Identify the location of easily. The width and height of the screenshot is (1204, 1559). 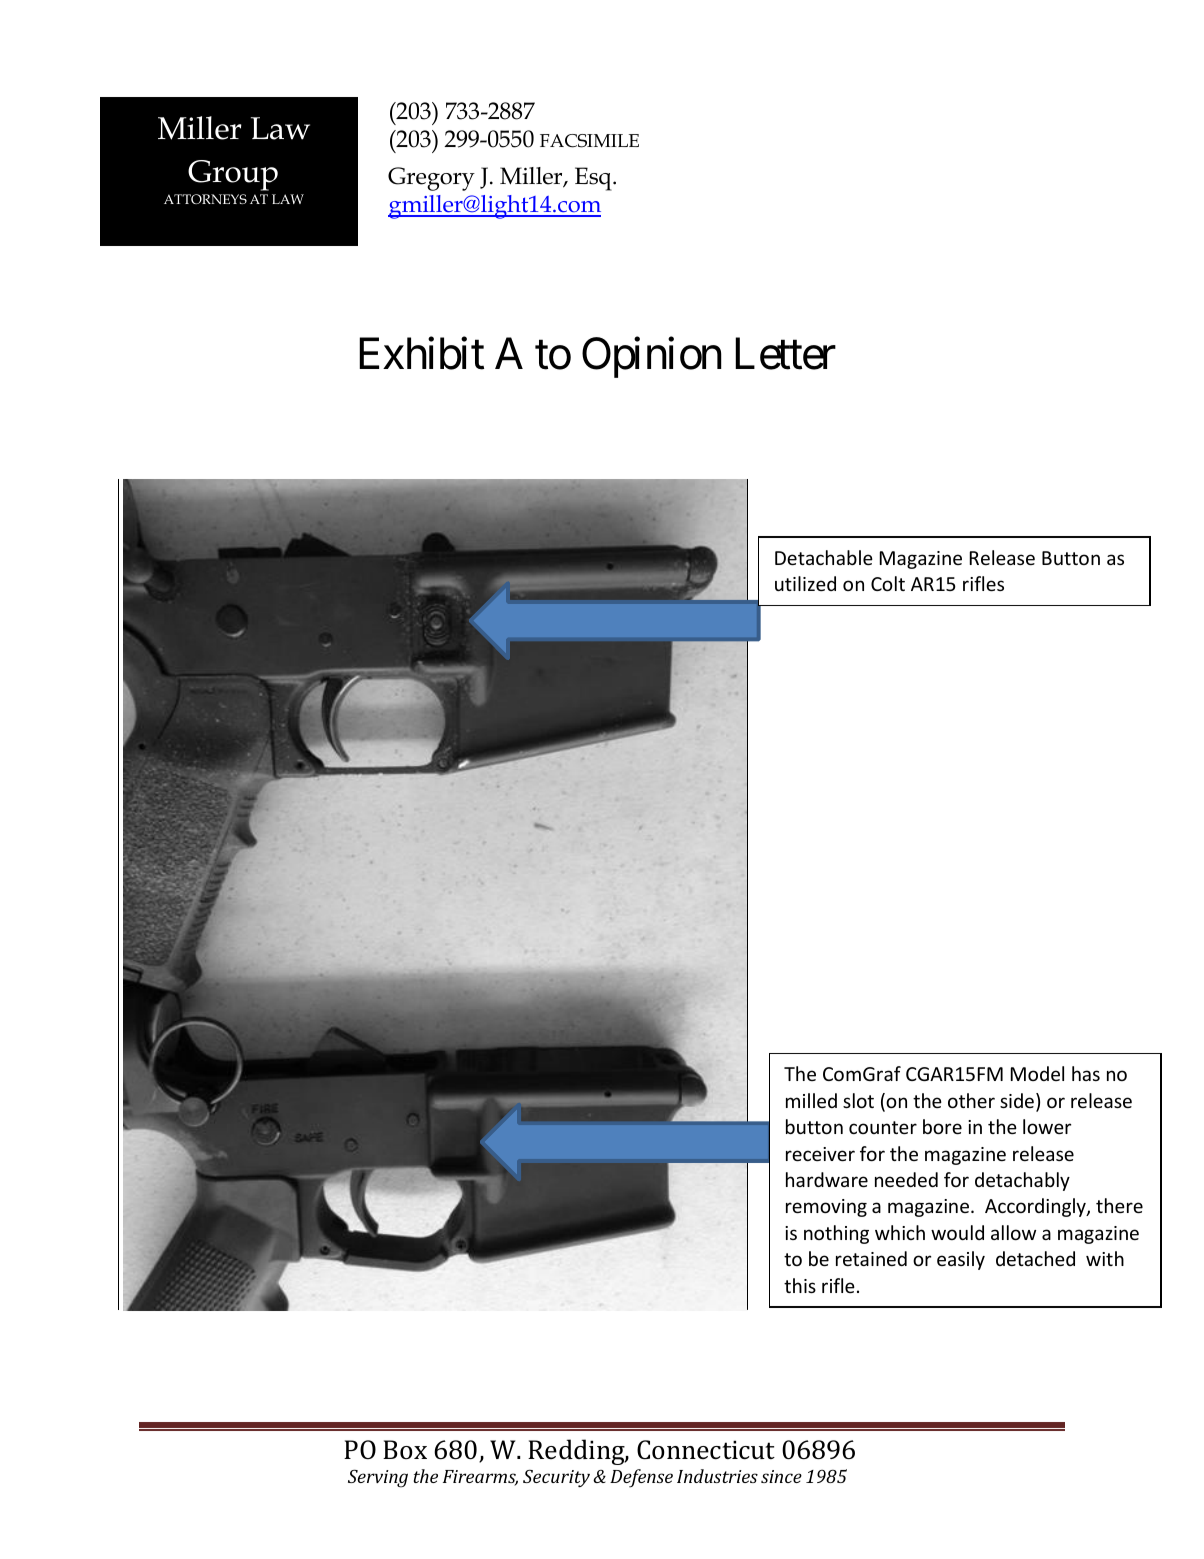
(961, 1260).
